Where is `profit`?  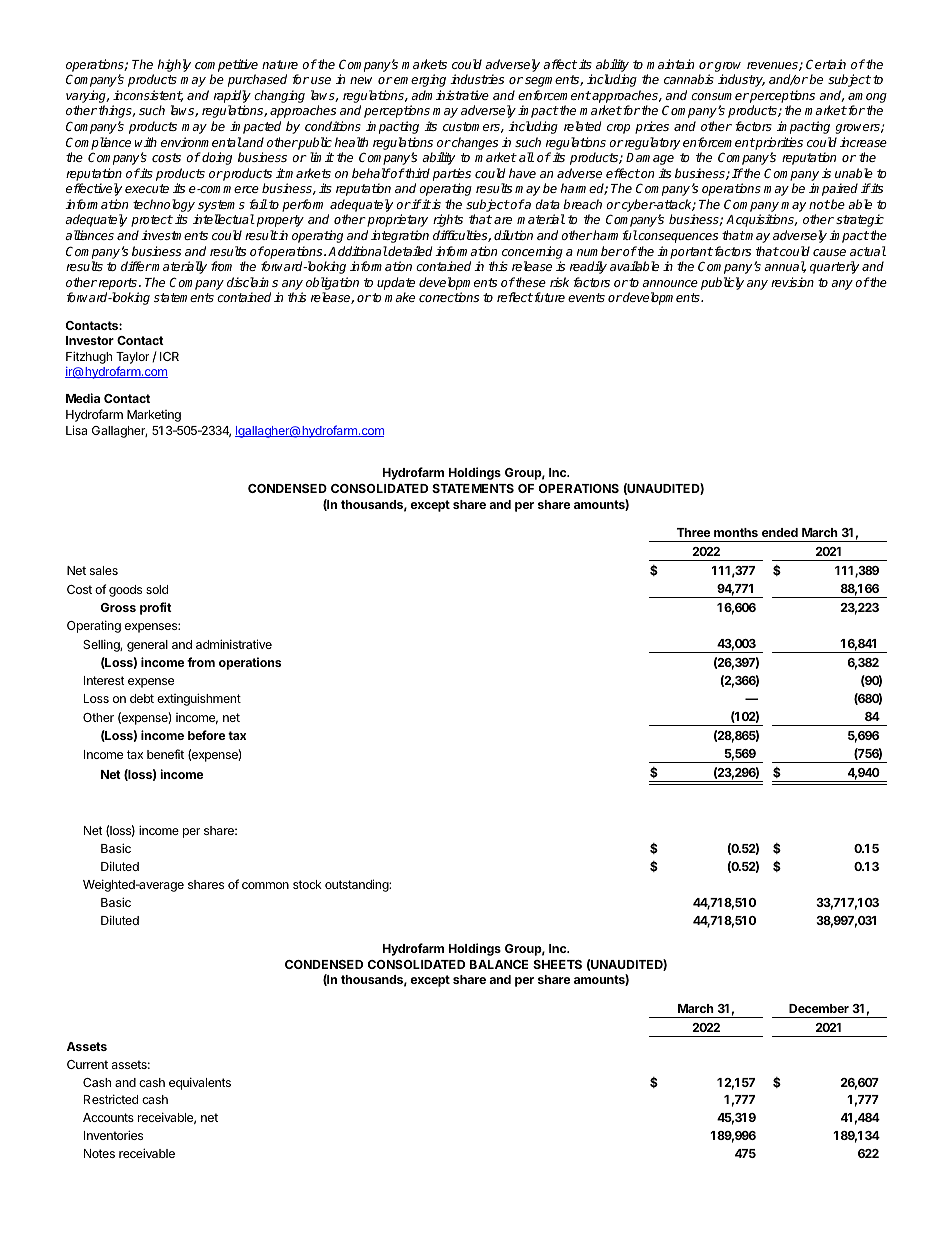 profit is located at coordinates (156, 608).
